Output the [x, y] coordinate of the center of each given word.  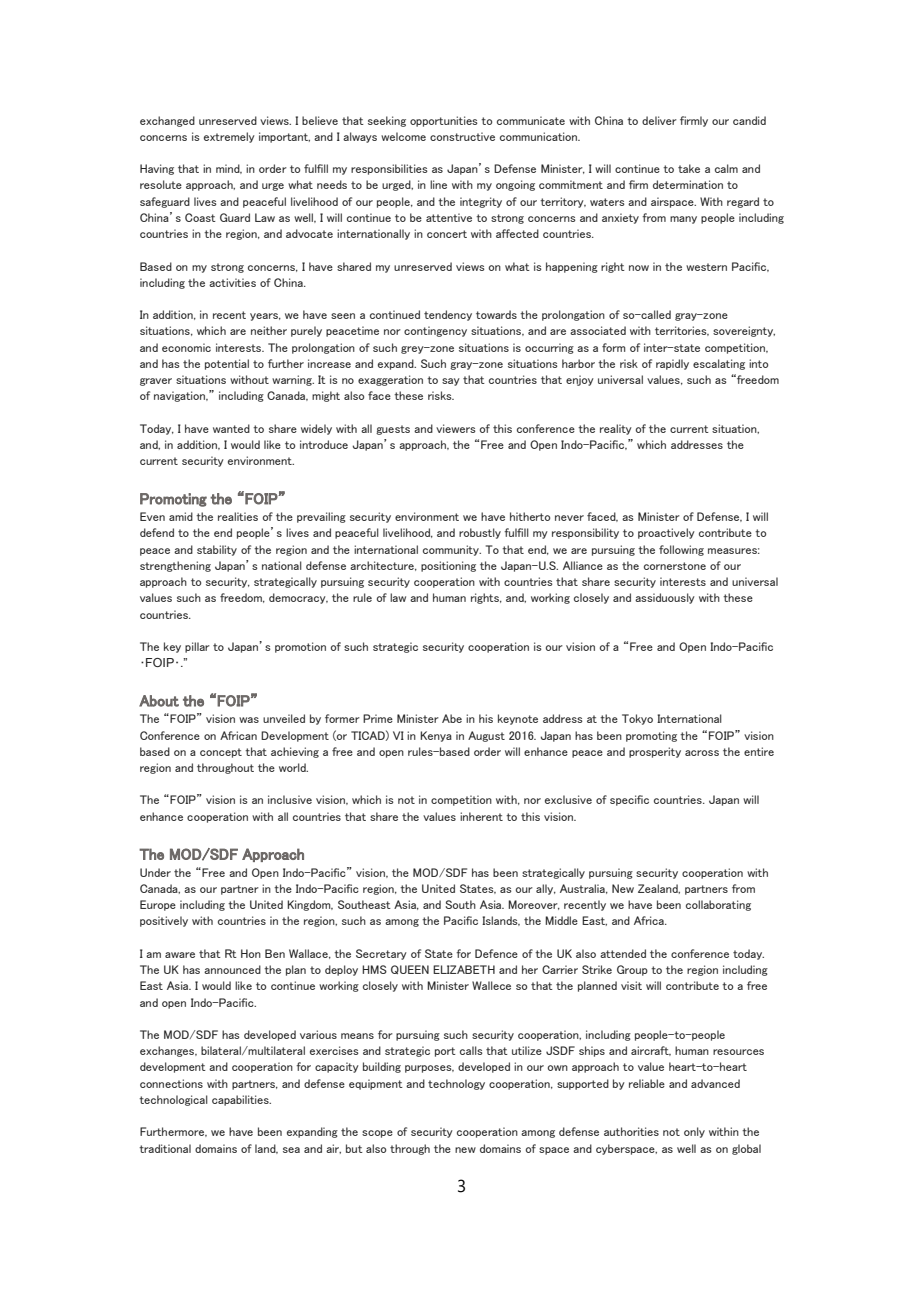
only [694, 1132]
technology [456, 1084]
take [689, 168]
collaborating [718, 905]
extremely [229, 137]
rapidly [672, 364]
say [451, 382]
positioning [448, 566]
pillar [197, 647]
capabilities [241, 1100]
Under [155, 872]
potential [227, 364]
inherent [481, 816]
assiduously [665, 598]
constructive [462, 136]
